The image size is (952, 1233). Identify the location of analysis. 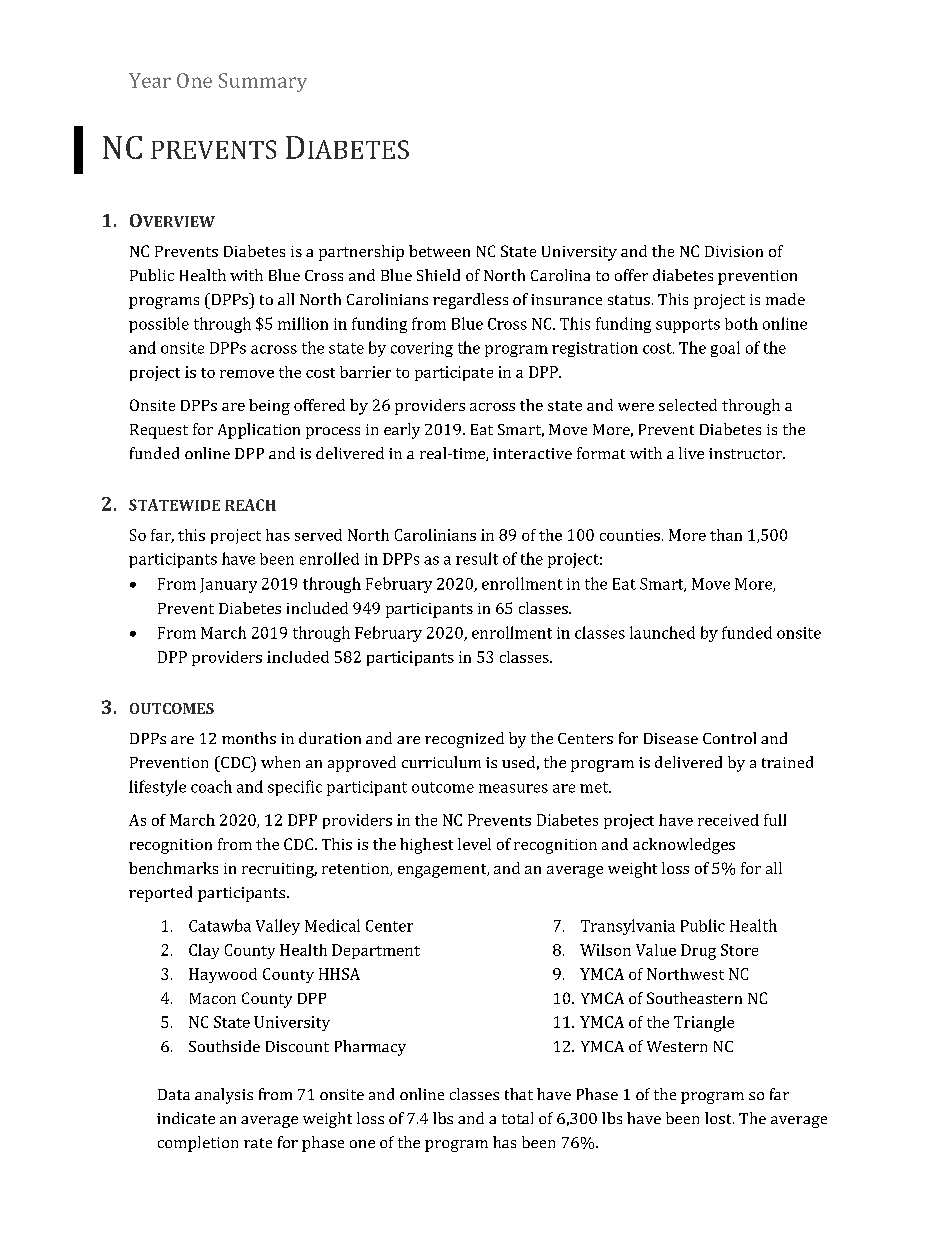
(224, 1096).
